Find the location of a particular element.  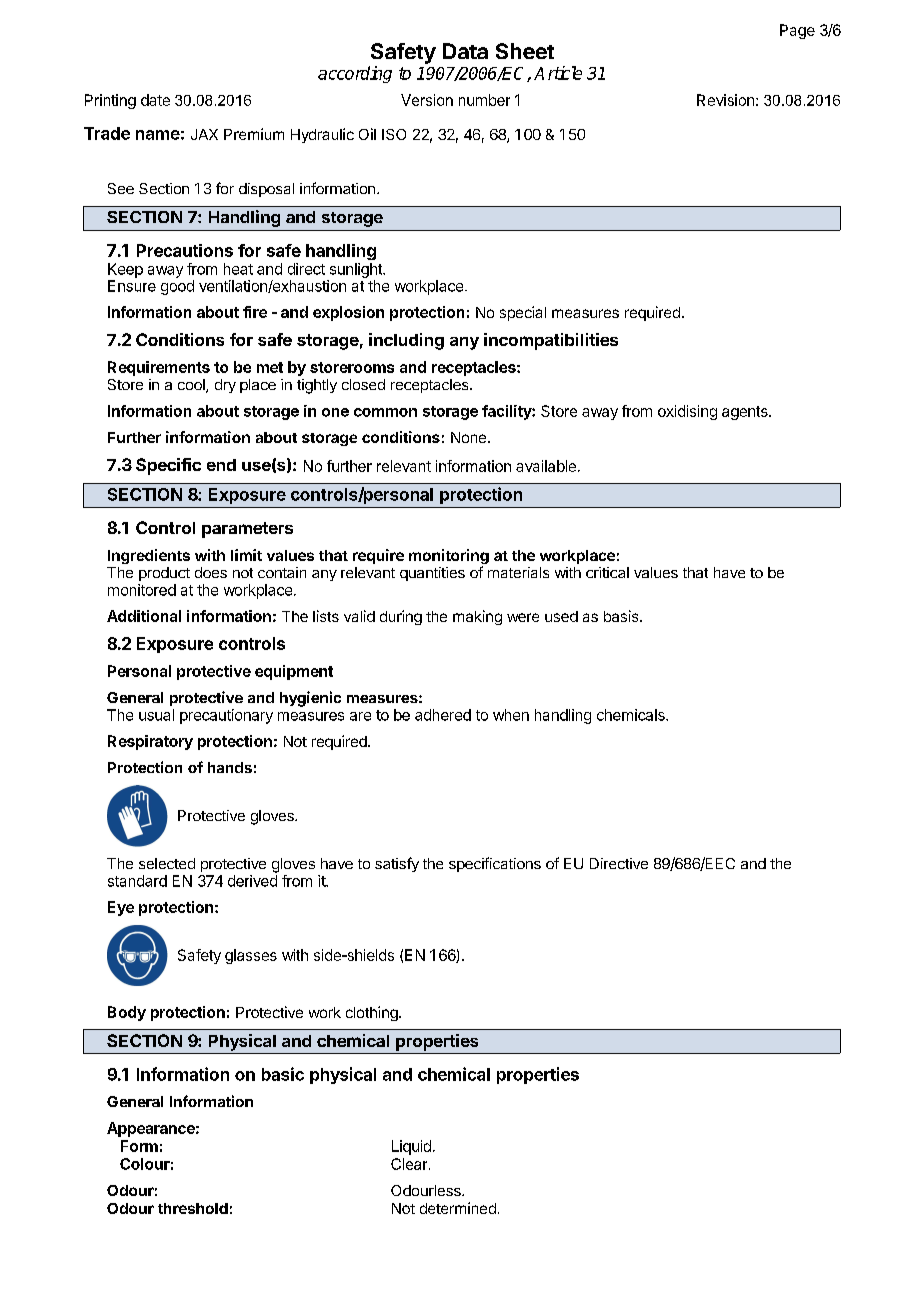

basis is located at coordinates (622, 616).
